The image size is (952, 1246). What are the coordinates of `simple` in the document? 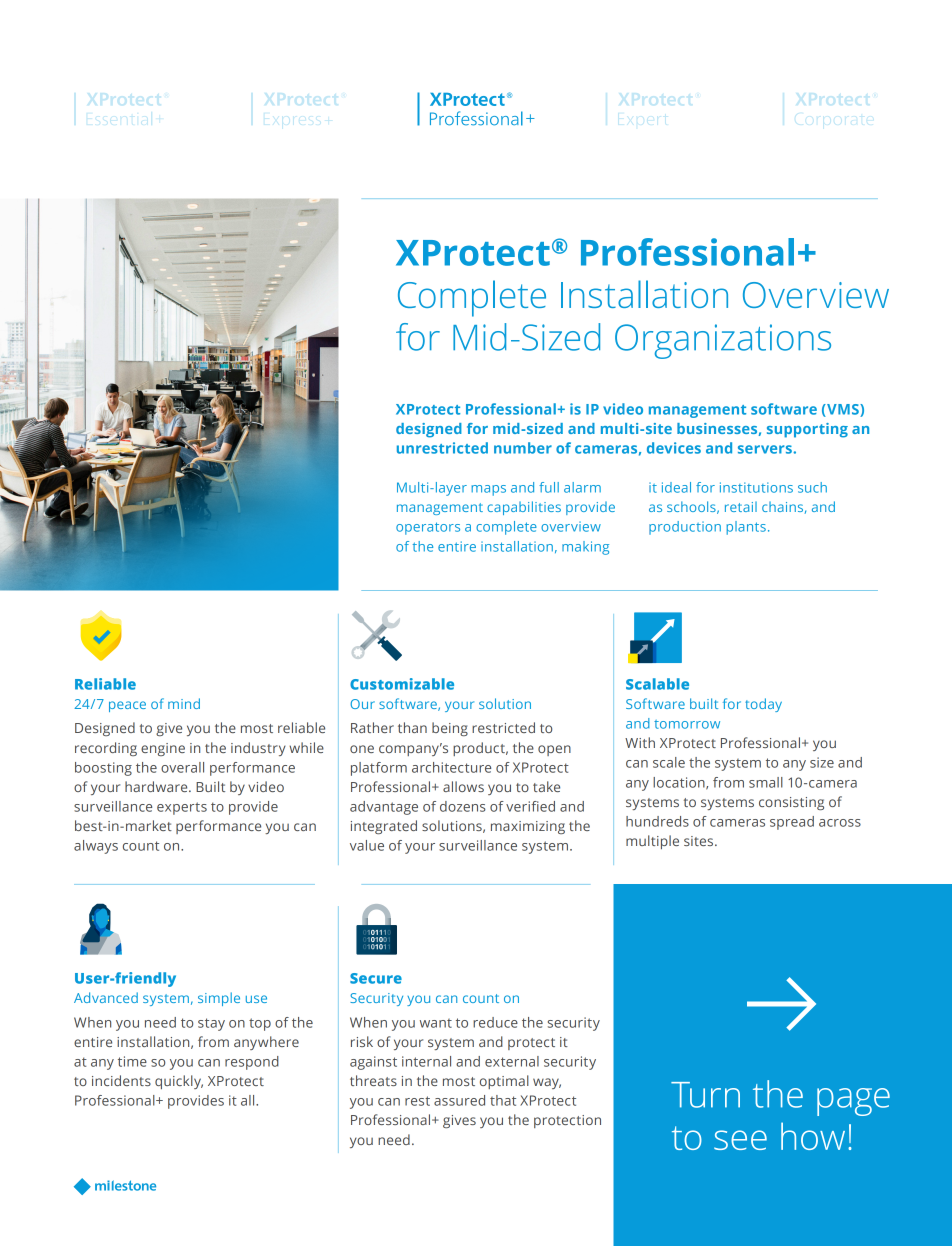 It's located at (219, 999).
